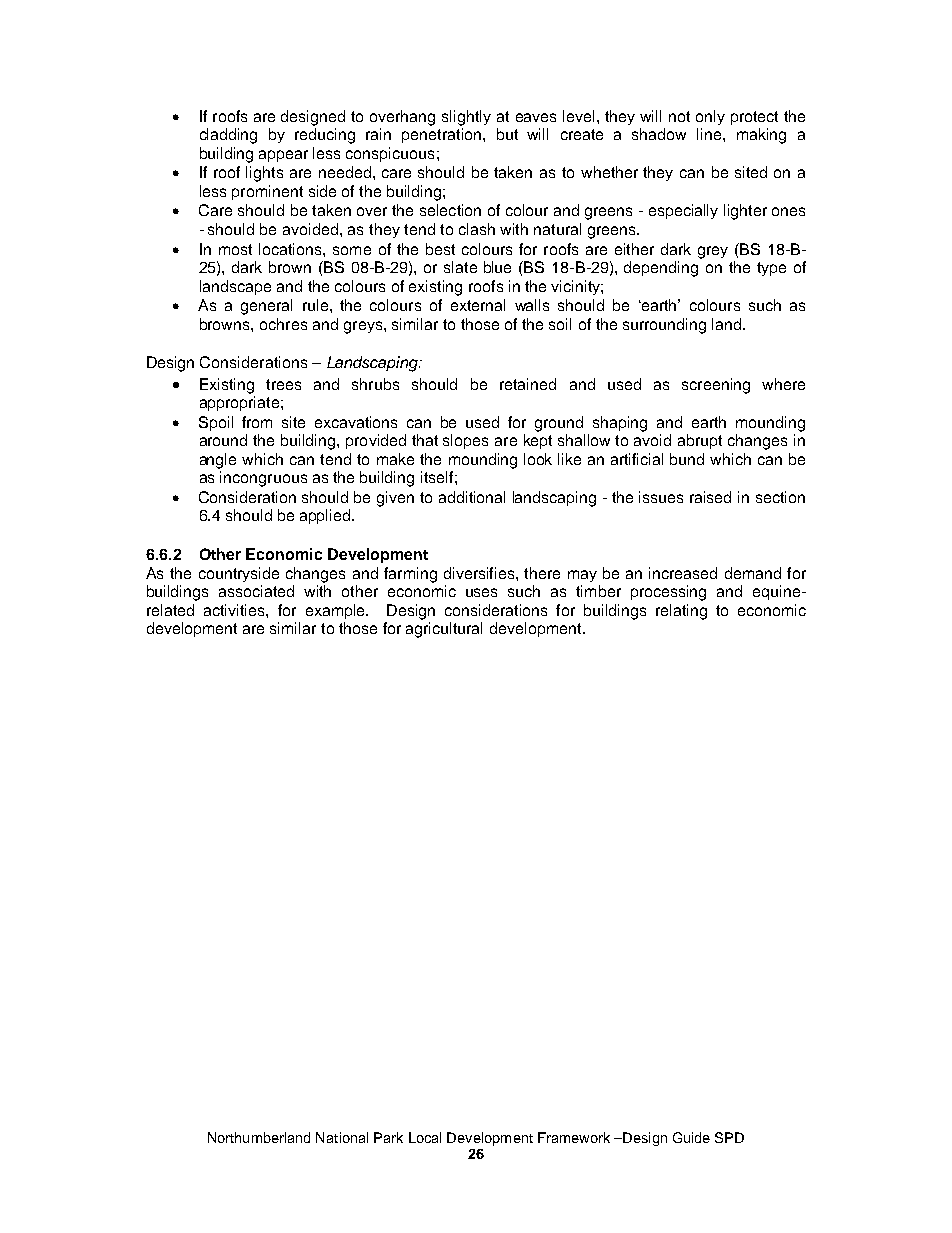 The height and width of the screenshot is (1233, 952). What do you see at coordinates (729, 1137) in the screenshot?
I see `SPD` at bounding box center [729, 1137].
